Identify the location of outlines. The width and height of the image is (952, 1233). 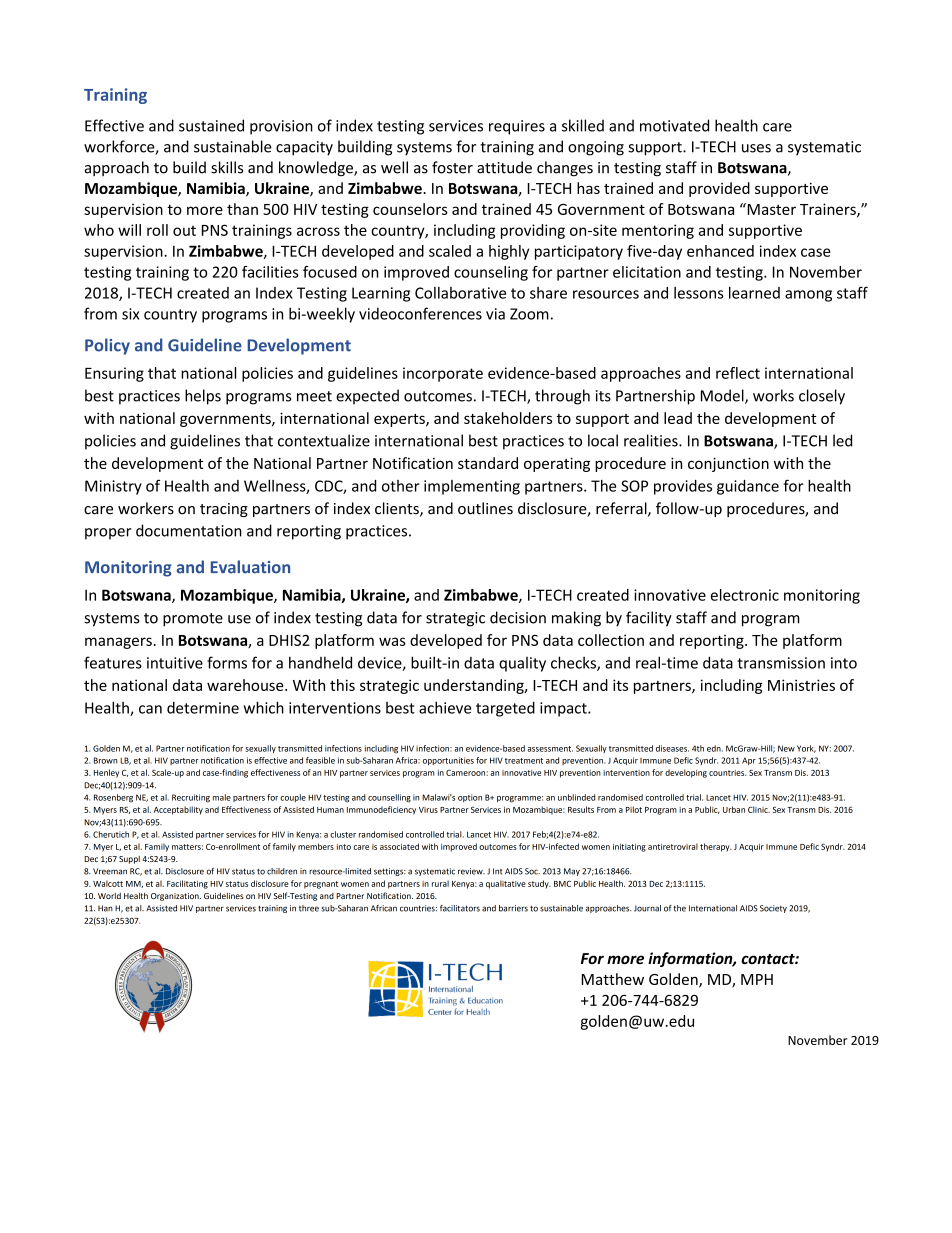
(485, 508).
